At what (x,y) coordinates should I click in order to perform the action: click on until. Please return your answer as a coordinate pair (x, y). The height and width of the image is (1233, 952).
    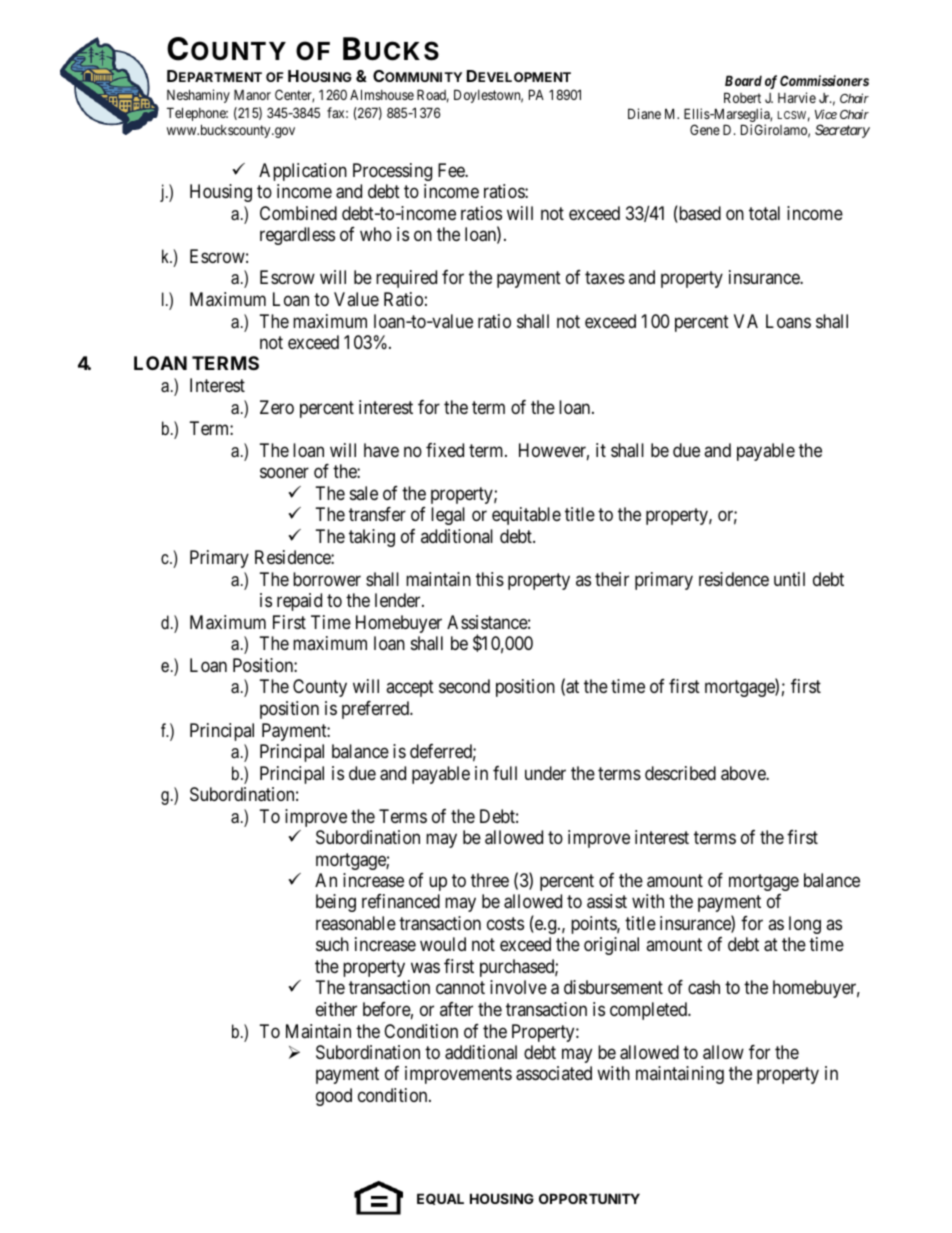
    Looking at the image, I should click on (789, 579).
